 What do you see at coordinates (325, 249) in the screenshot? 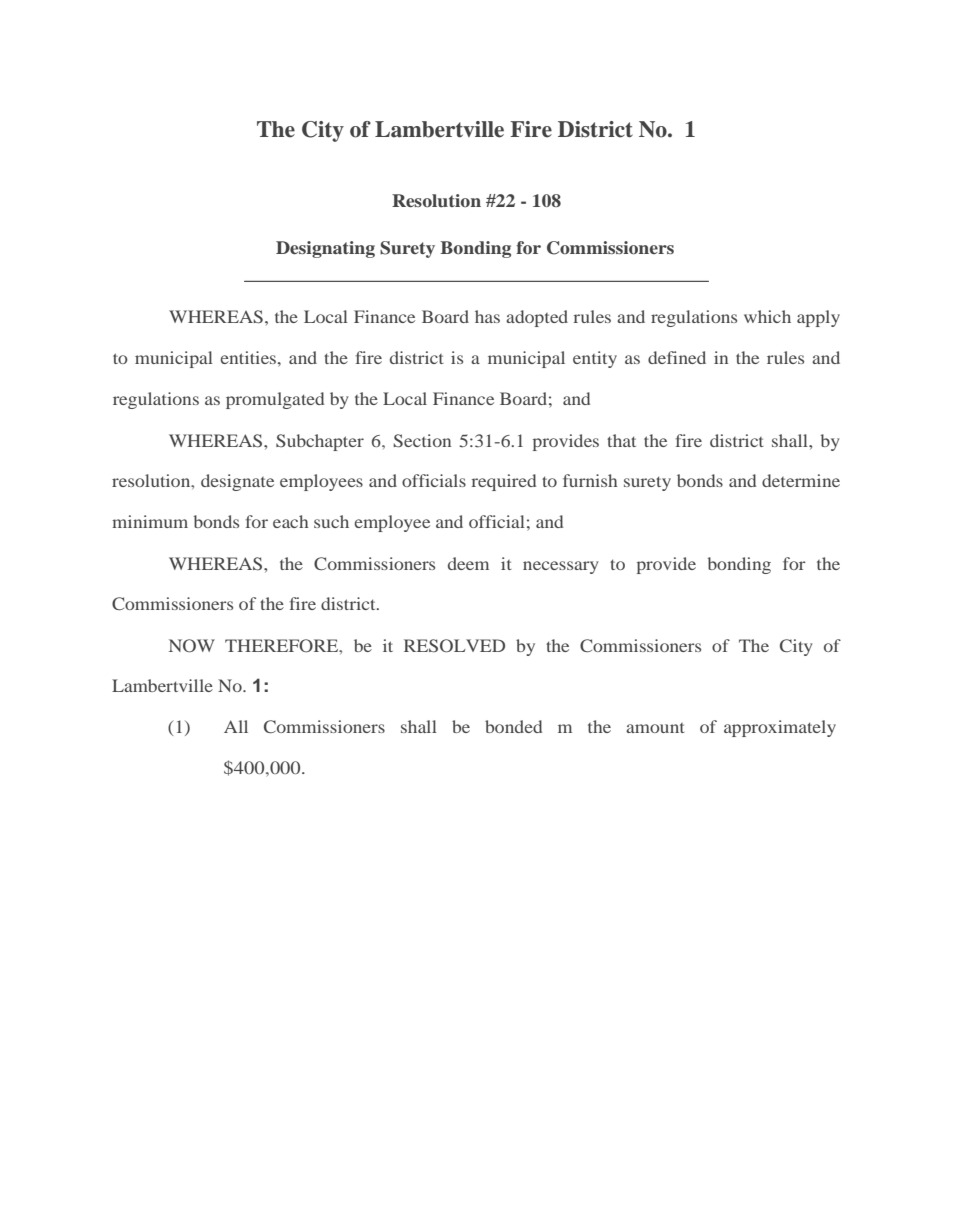
I see `Designating` at bounding box center [325, 249].
